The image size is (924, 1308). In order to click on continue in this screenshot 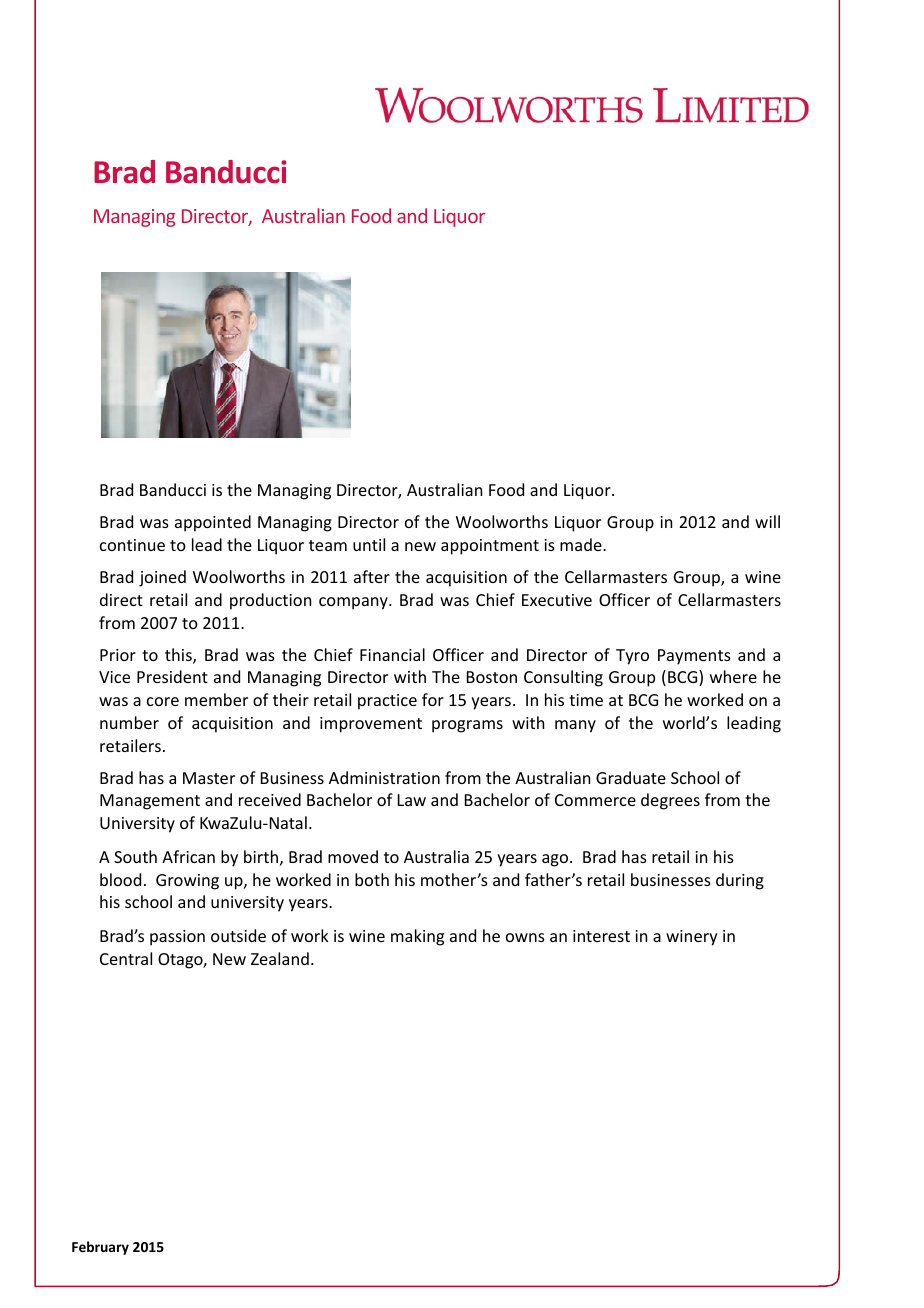, I will do `click(132, 545)`.
